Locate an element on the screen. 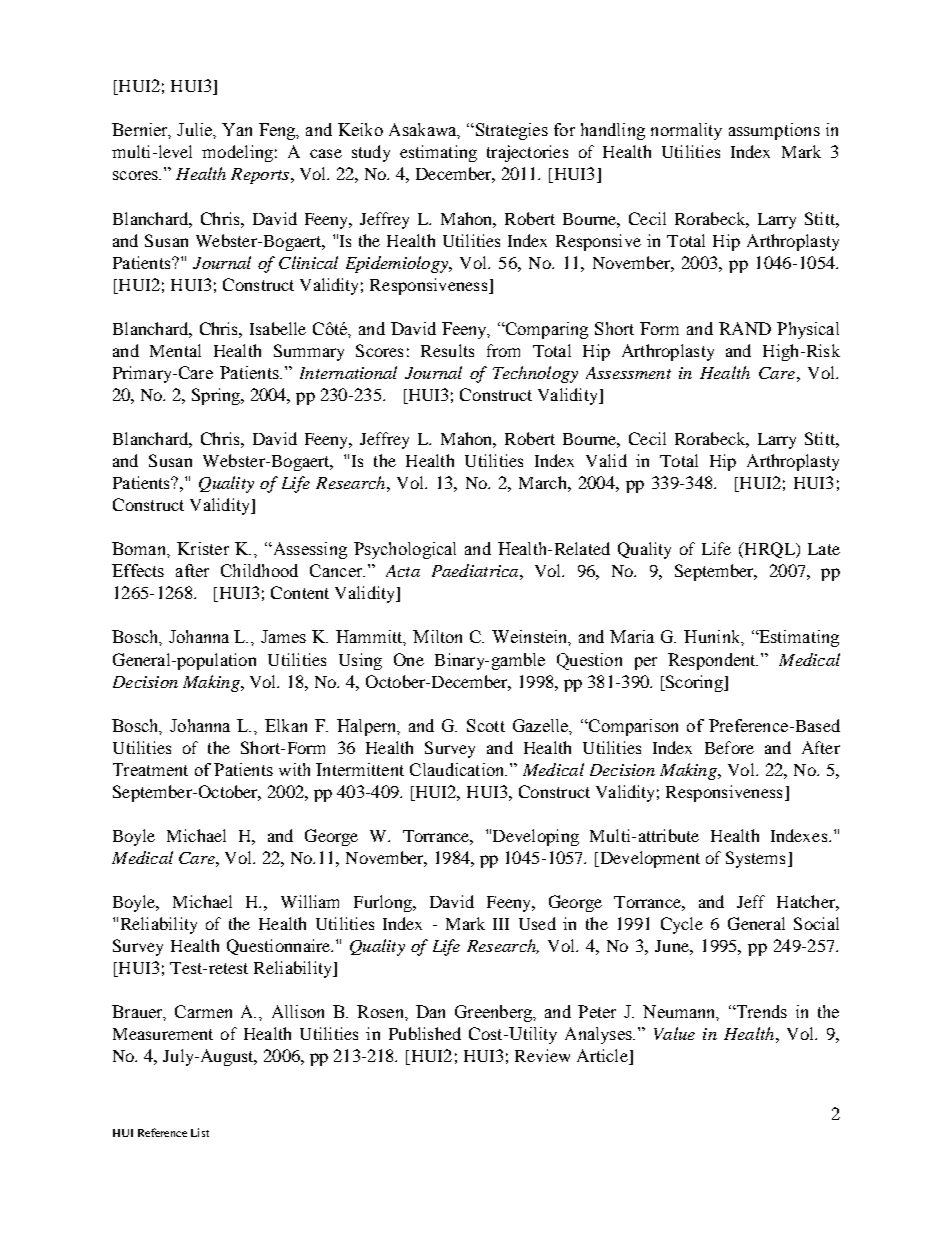 Image resolution: width=952 pixels, height=1233 pixels. Strategies is located at coordinates (510, 131).
